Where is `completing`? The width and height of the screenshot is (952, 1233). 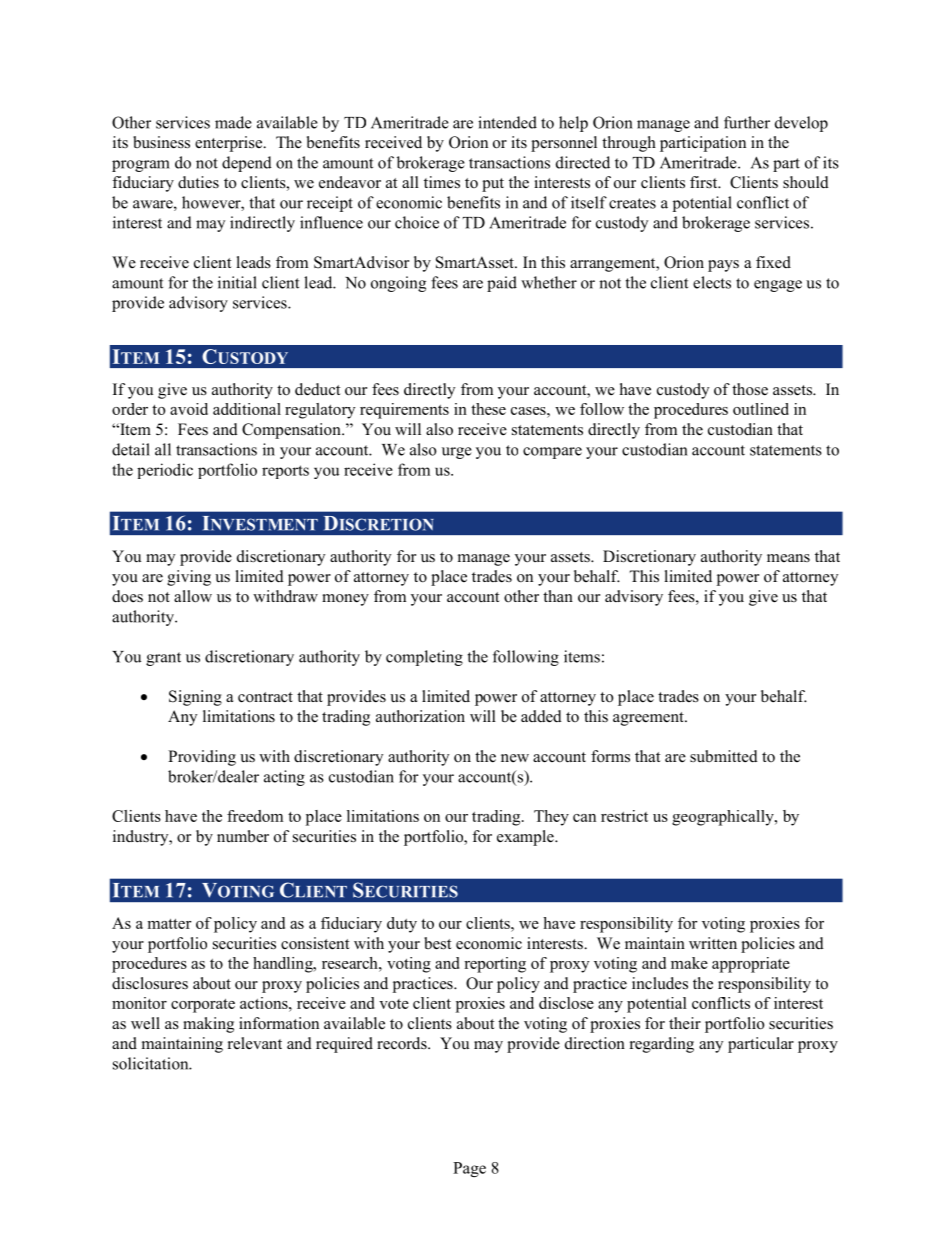 completing is located at coordinates (424, 658).
